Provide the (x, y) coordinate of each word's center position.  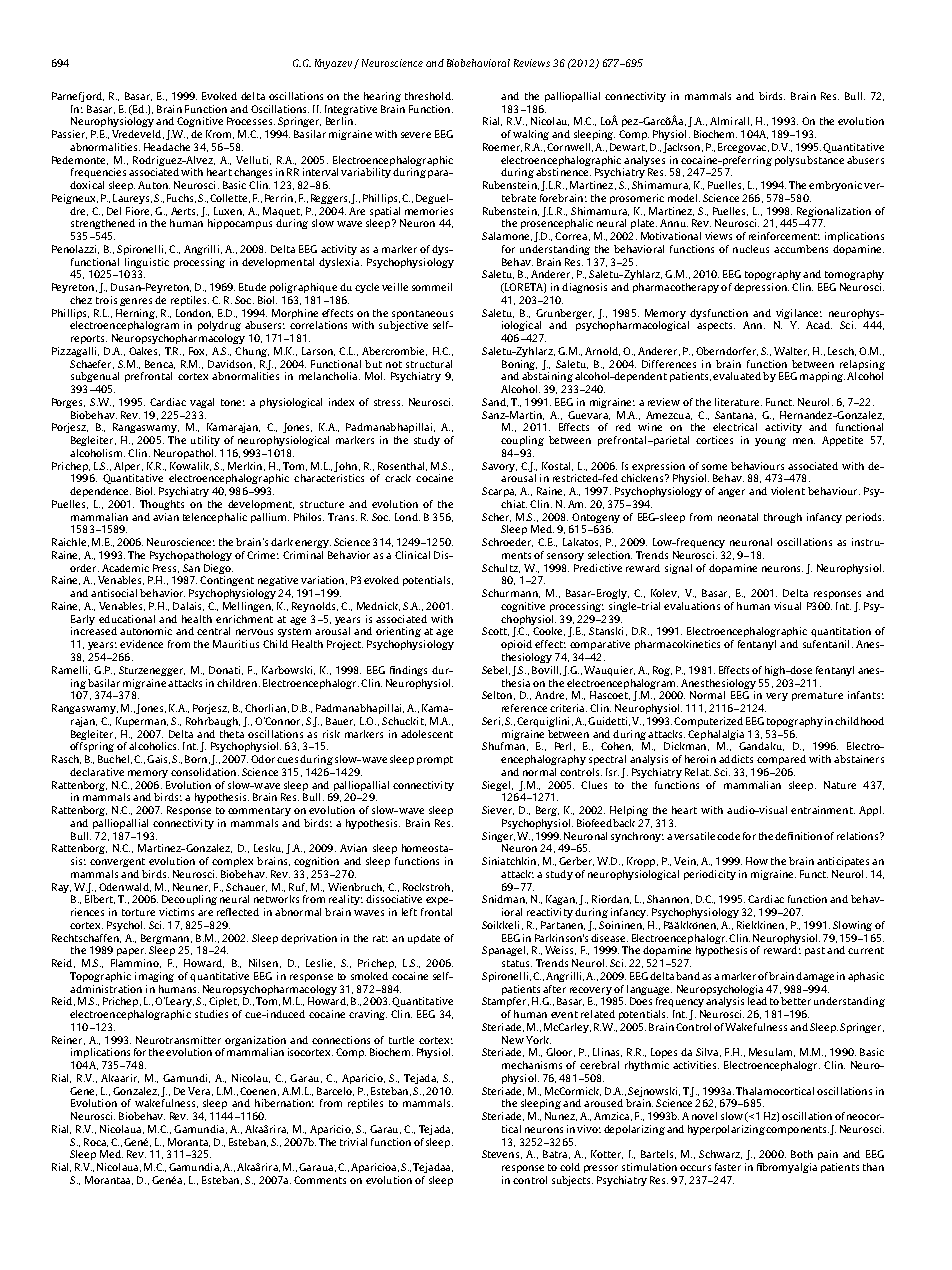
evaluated (737, 376)
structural (429, 364)
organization (255, 1041)
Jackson (683, 148)
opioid (516, 645)
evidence (141, 644)
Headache (167, 147)
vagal (202, 403)
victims (176, 912)
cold (570, 1167)
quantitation (841, 632)
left (409, 912)
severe (416, 135)
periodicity (710, 875)
